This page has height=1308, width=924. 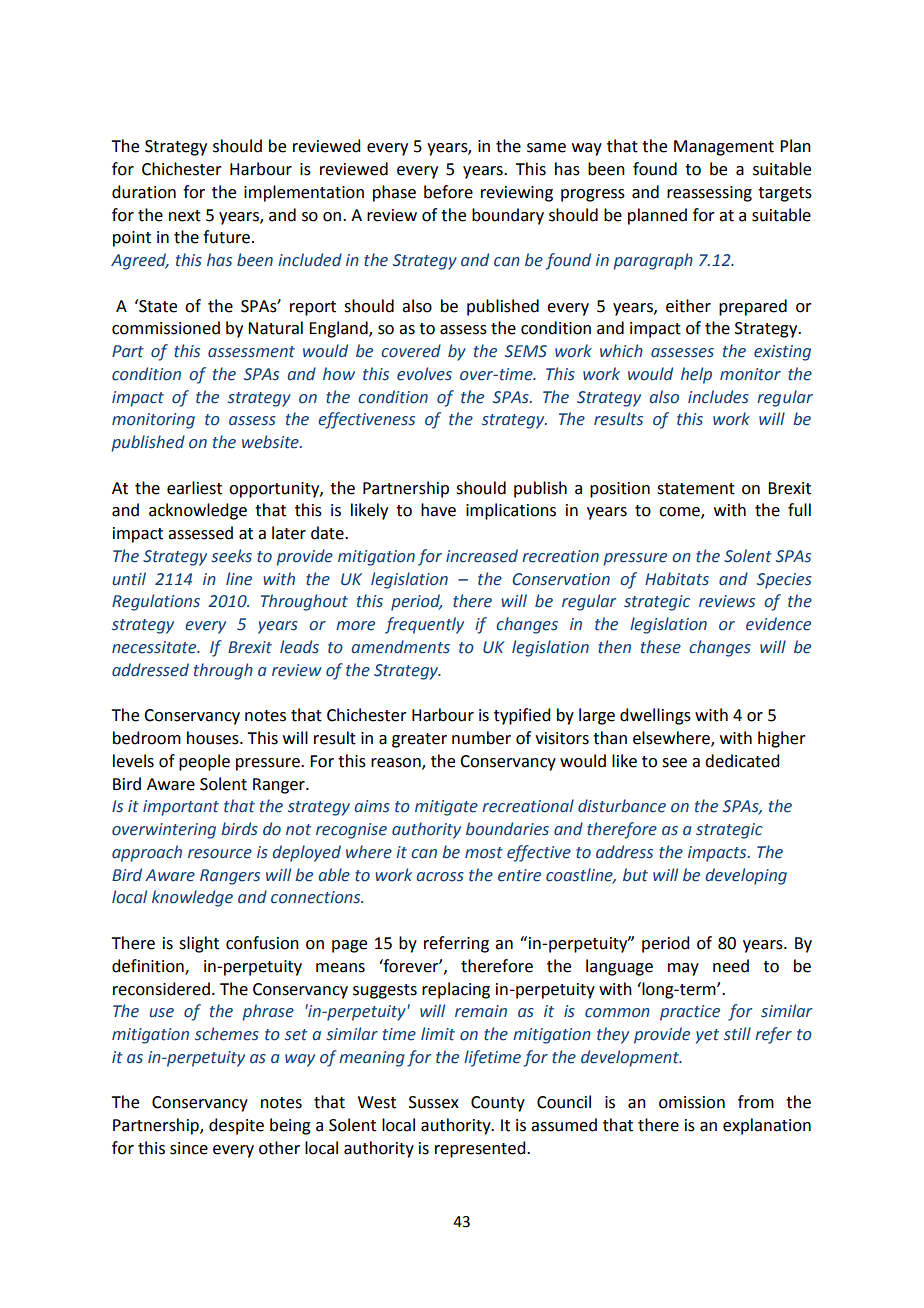 I want to click on before, so click(x=448, y=192).
